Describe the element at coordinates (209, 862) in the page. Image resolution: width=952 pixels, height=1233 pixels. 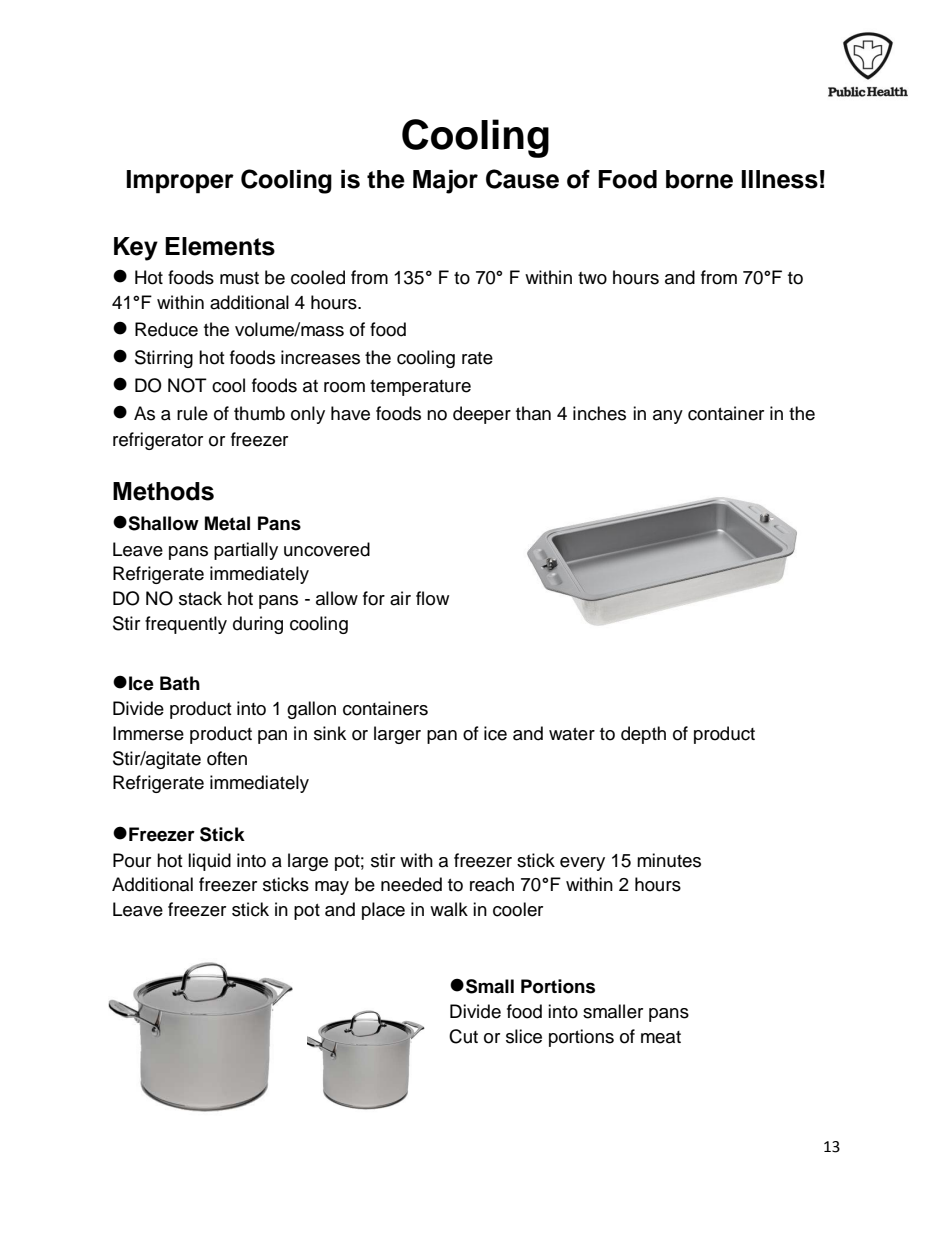
I see `liquid` at that location.
